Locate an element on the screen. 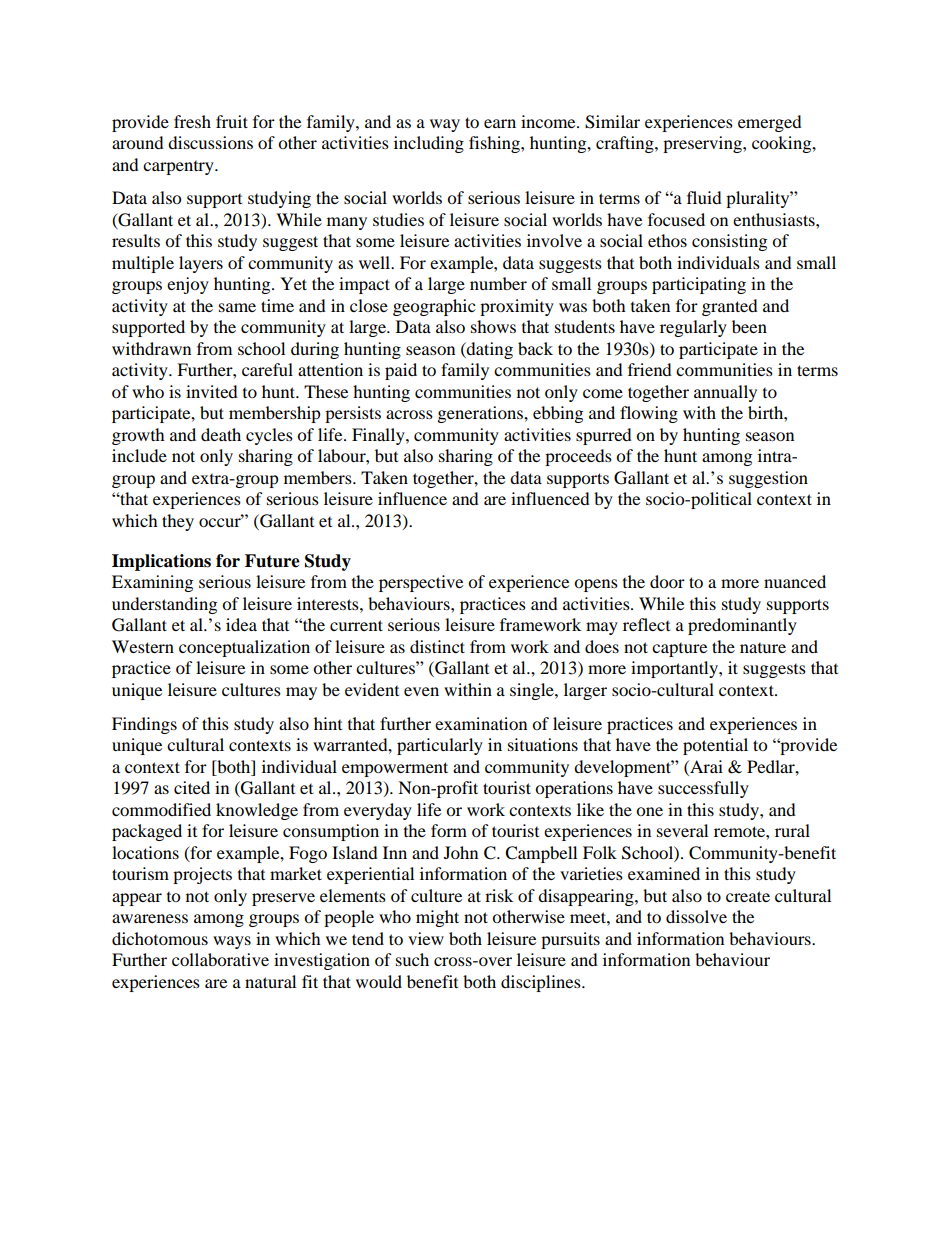 This screenshot has width=952, height=1233. preserving is located at coordinates (703, 144).
